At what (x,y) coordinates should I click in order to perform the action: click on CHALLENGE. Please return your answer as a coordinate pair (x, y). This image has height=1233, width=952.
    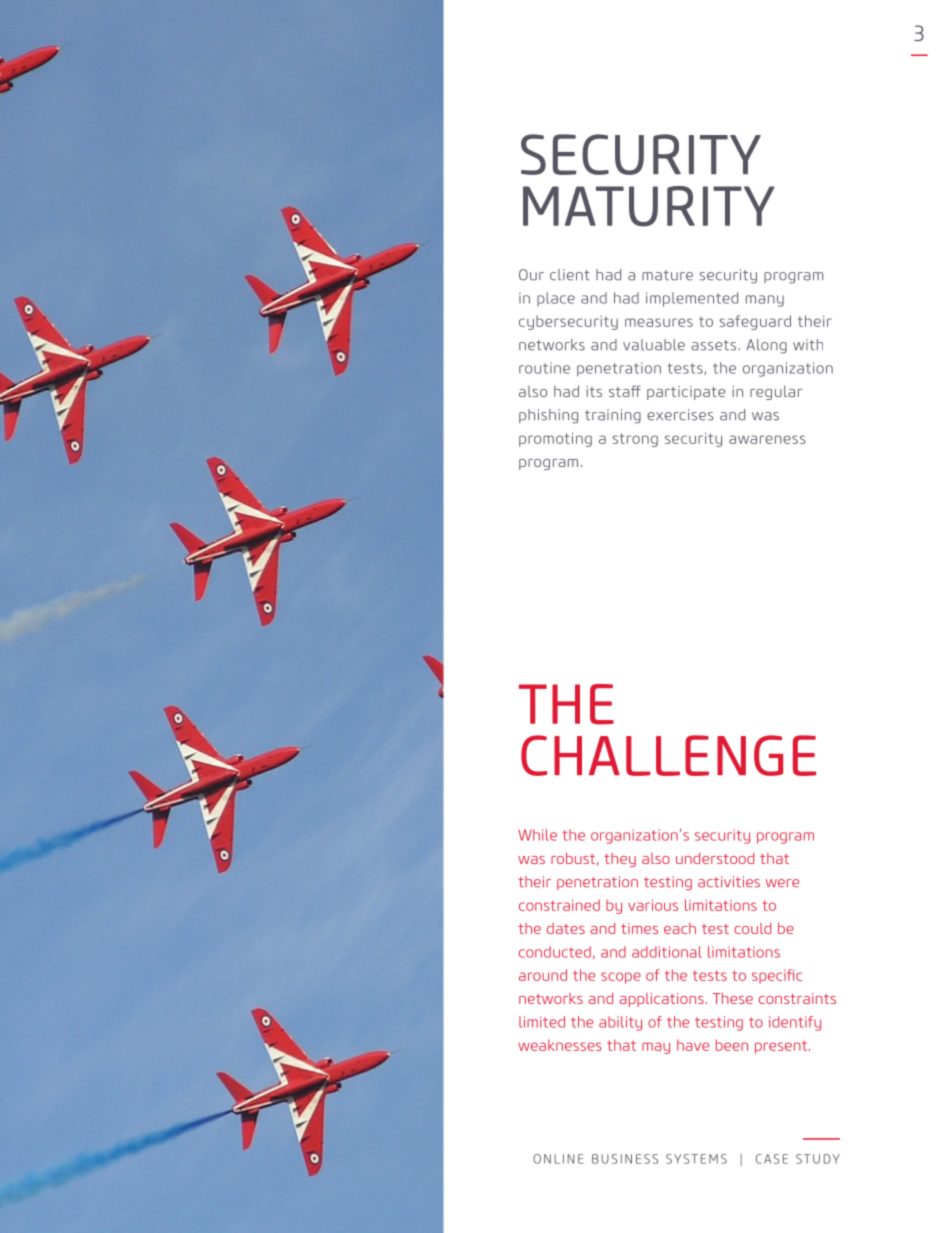
    Looking at the image, I should click on (668, 755).
